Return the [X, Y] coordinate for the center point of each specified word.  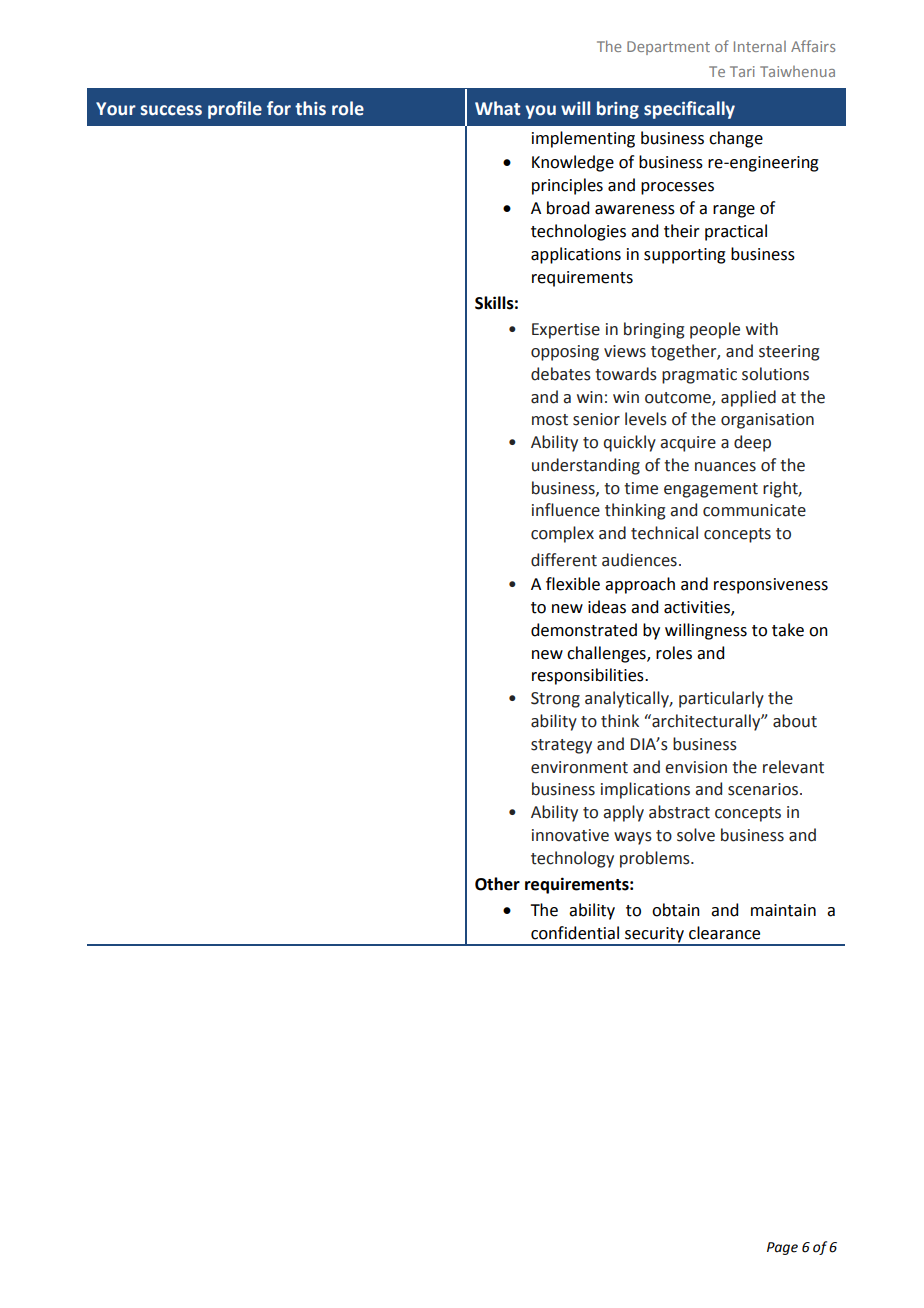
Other [497, 884]
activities [698, 608]
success [171, 110]
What [497, 108]
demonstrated [584, 630]
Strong [555, 700]
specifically [689, 110]
